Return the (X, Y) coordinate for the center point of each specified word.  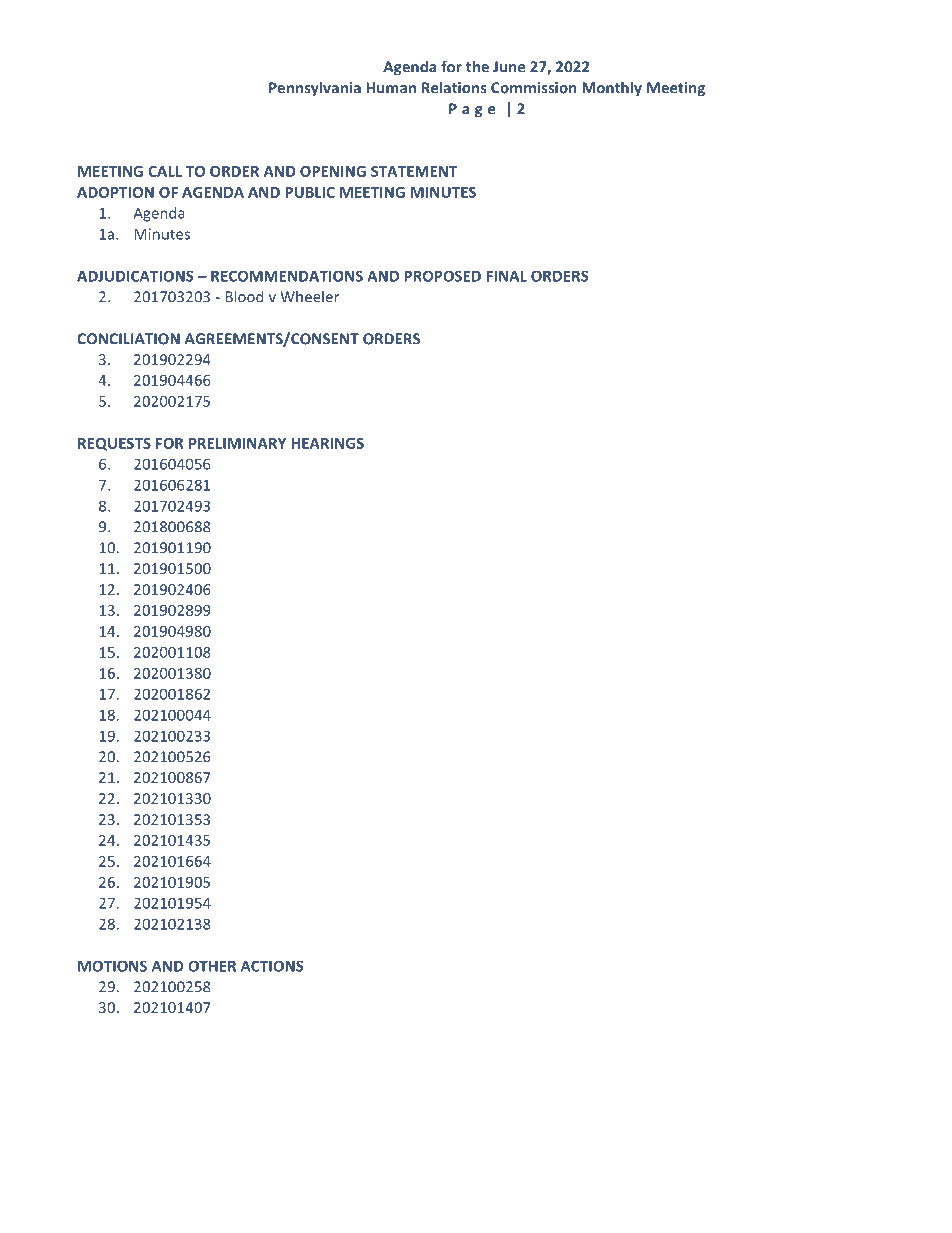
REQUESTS (114, 444)
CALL (165, 171)
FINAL (507, 276)
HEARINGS (327, 443)
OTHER (212, 966)
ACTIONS (272, 966)
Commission (533, 88)
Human (391, 88)
